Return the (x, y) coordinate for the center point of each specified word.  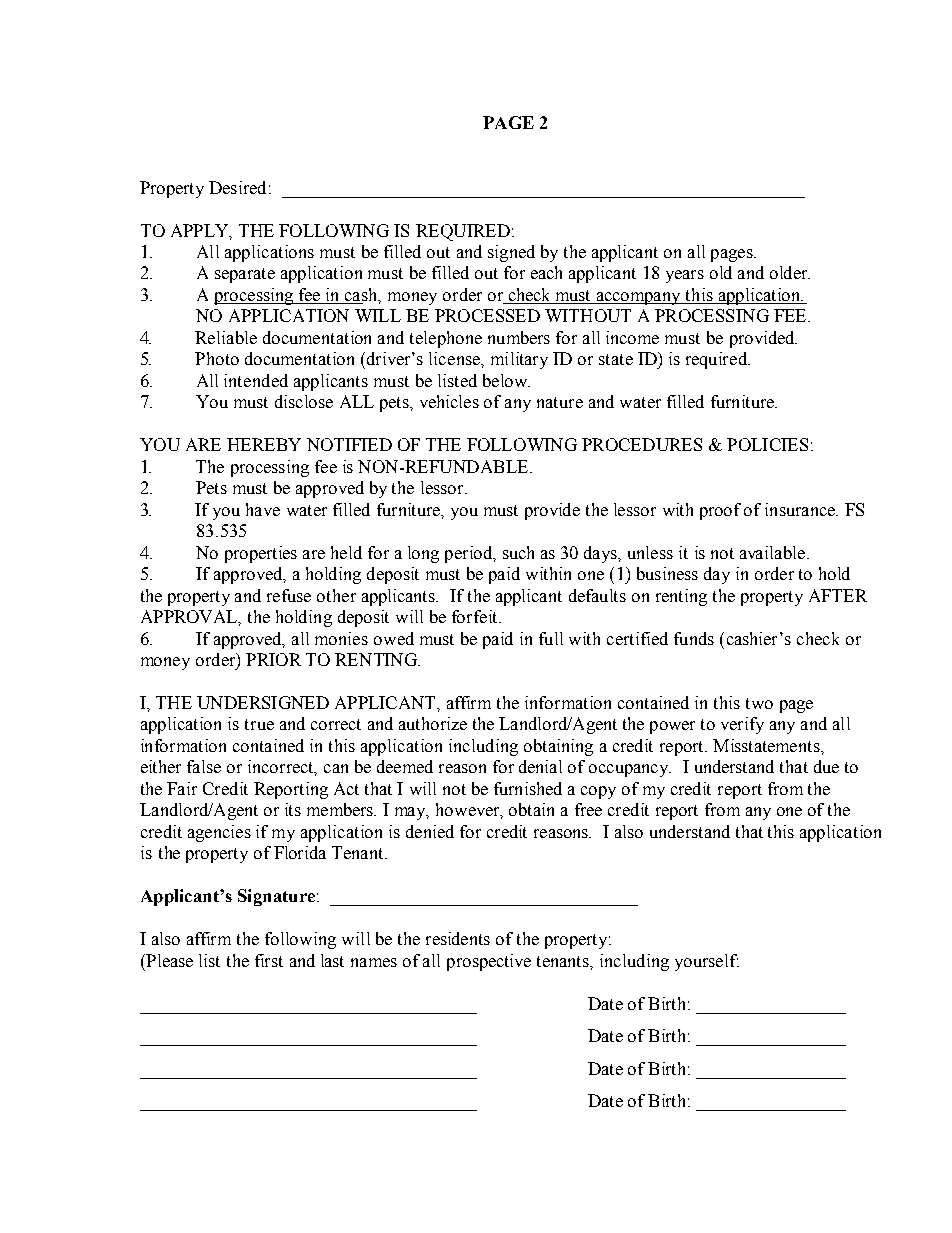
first (269, 960)
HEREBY (264, 444)
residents (458, 938)
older (790, 272)
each (546, 272)
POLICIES (767, 444)
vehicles (449, 401)
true (259, 724)
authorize (433, 723)
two (759, 703)
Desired (237, 187)
